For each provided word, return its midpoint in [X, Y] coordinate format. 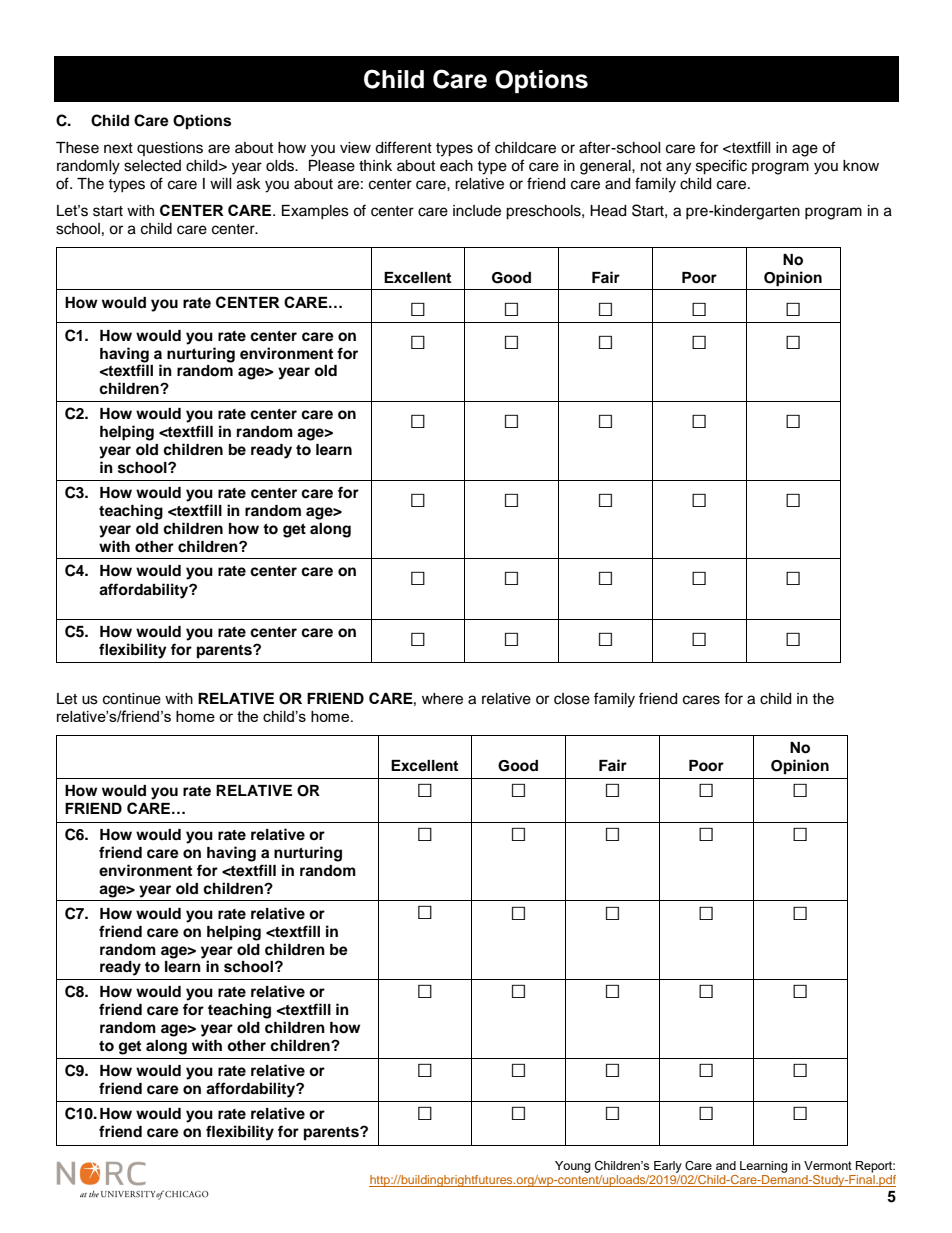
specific [721, 167]
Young [573, 1167]
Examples [315, 212]
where [442, 699]
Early [668, 1167]
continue [132, 699]
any [678, 168]
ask [249, 184]
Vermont [828, 1165]
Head [608, 211]
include [477, 211]
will [221, 183]
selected [152, 166]
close [572, 699]
